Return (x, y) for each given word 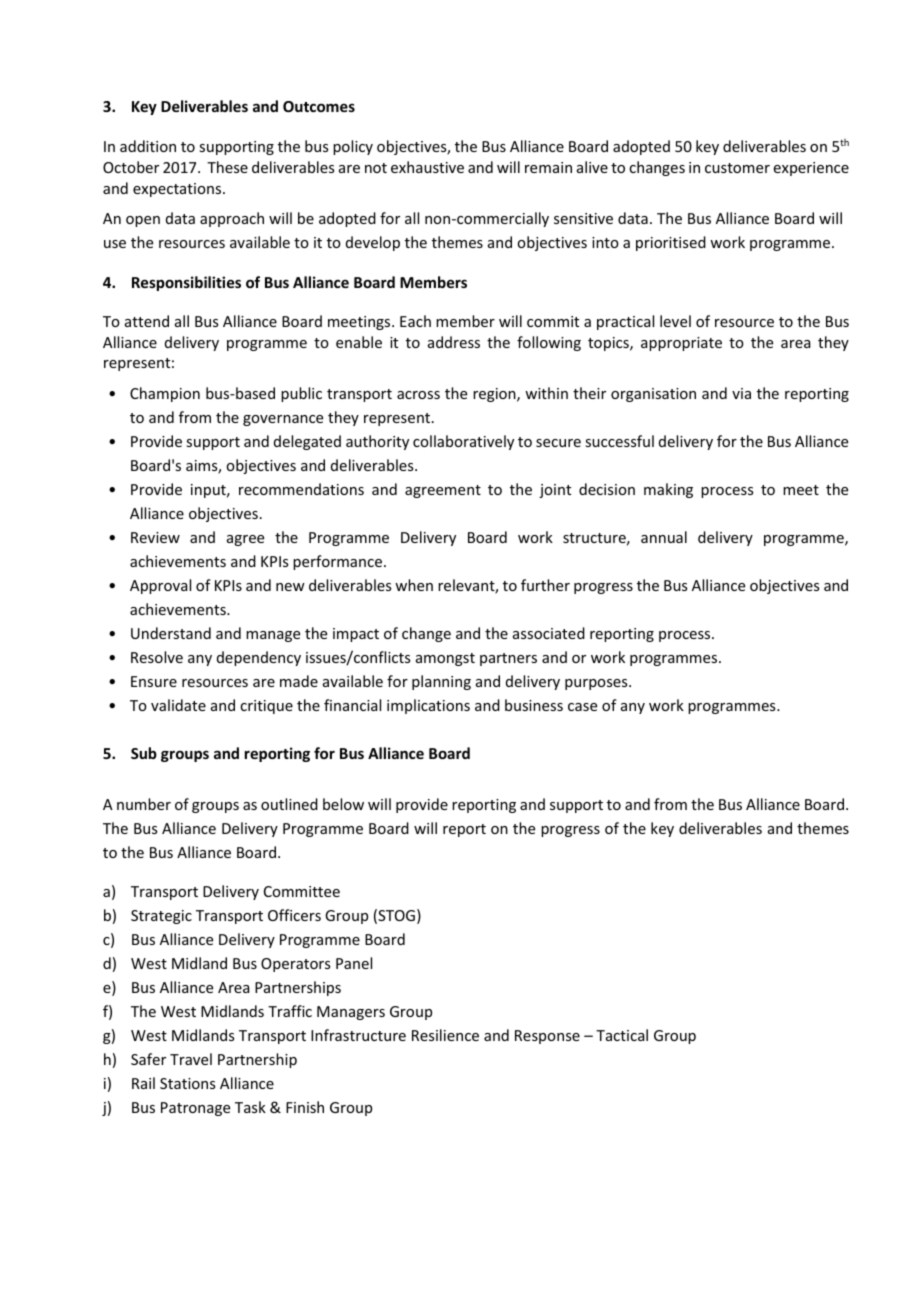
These (227, 167)
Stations (187, 1083)
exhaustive (427, 167)
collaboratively (463, 442)
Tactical (622, 1035)
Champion (165, 394)
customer (737, 168)
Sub (144, 753)
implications (428, 706)
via (741, 393)
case (582, 707)
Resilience (445, 1035)
